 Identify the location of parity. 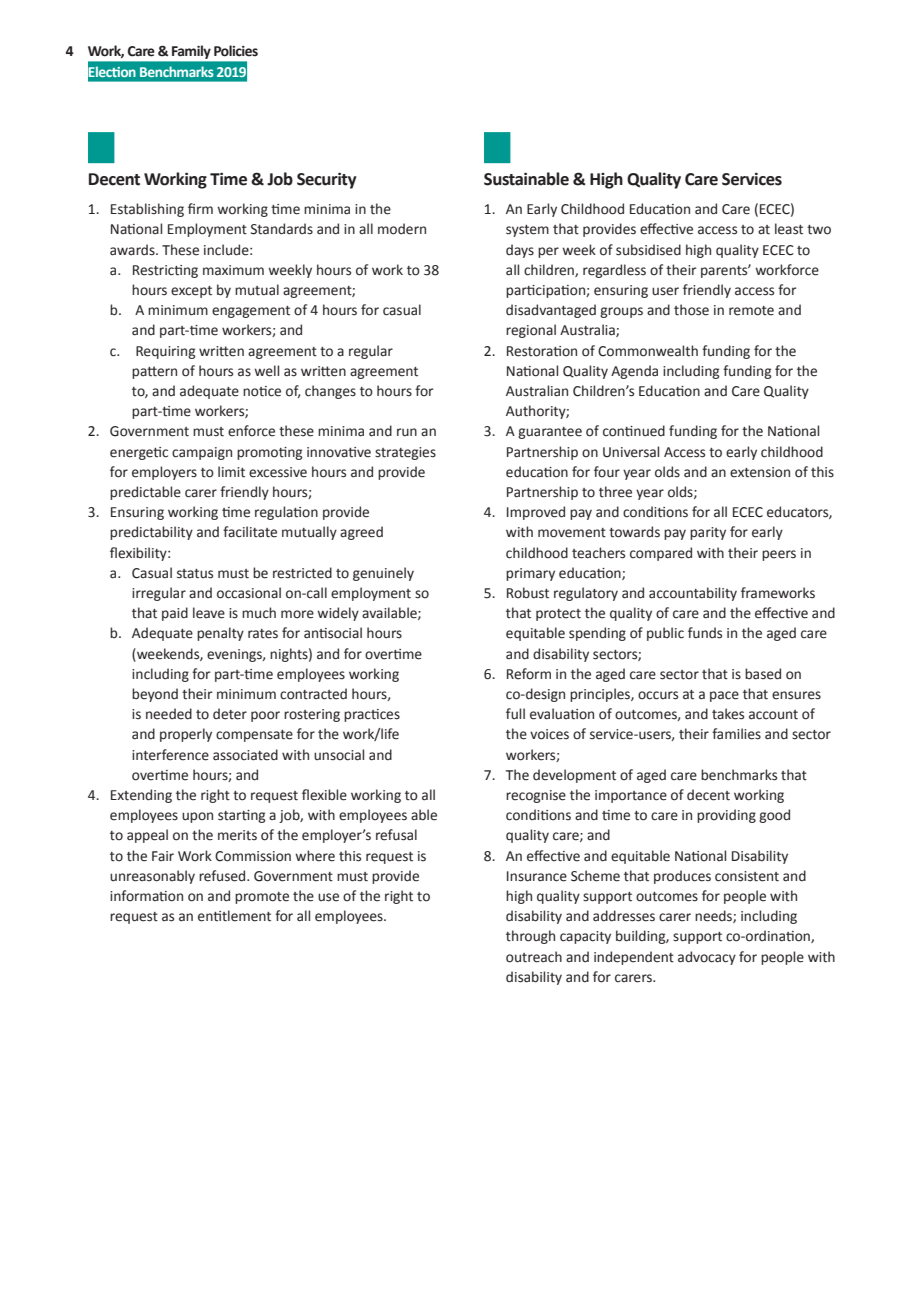
(708, 533).
